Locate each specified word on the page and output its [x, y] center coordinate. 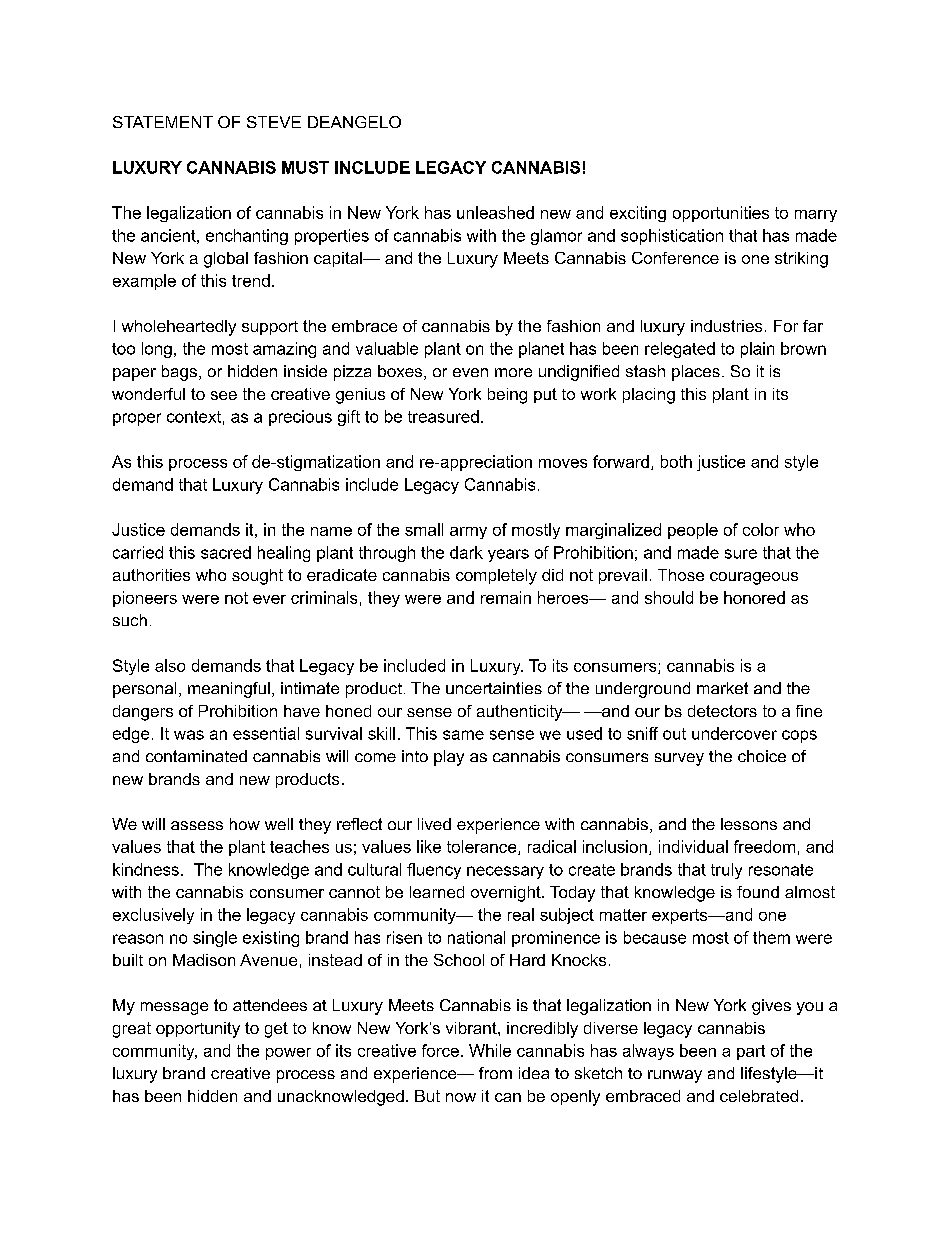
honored [754, 597]
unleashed [495, 212]
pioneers [145, 599]
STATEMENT [163, 122]
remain [506, 597]
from [495, 1073]
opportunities [721, 214]
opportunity [198, 1030]
